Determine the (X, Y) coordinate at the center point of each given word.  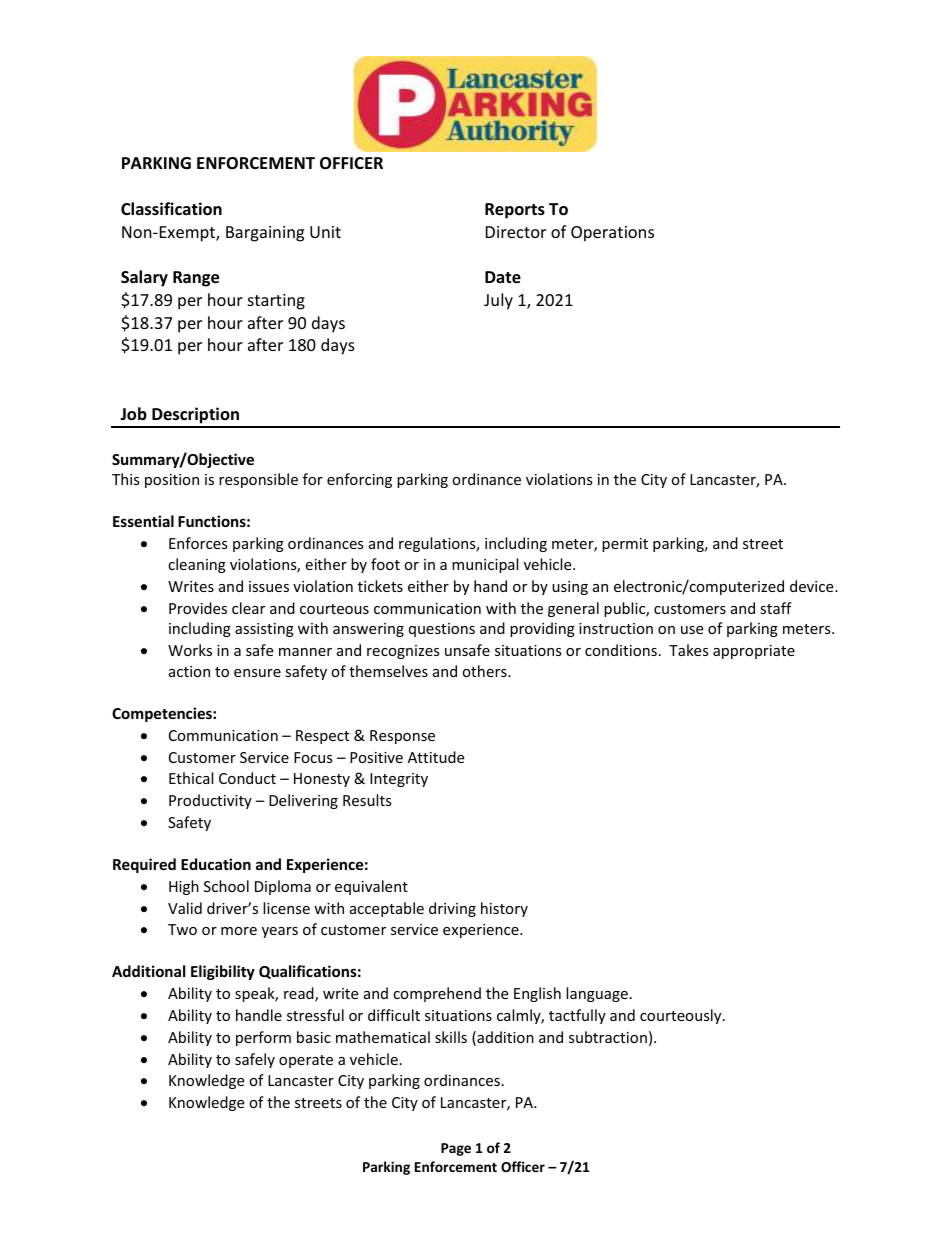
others (485, 671)
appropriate (754, 652)
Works (190, 650)
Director (516, 232)
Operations (612, 234)
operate (306, 1061)
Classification (171, 209)
